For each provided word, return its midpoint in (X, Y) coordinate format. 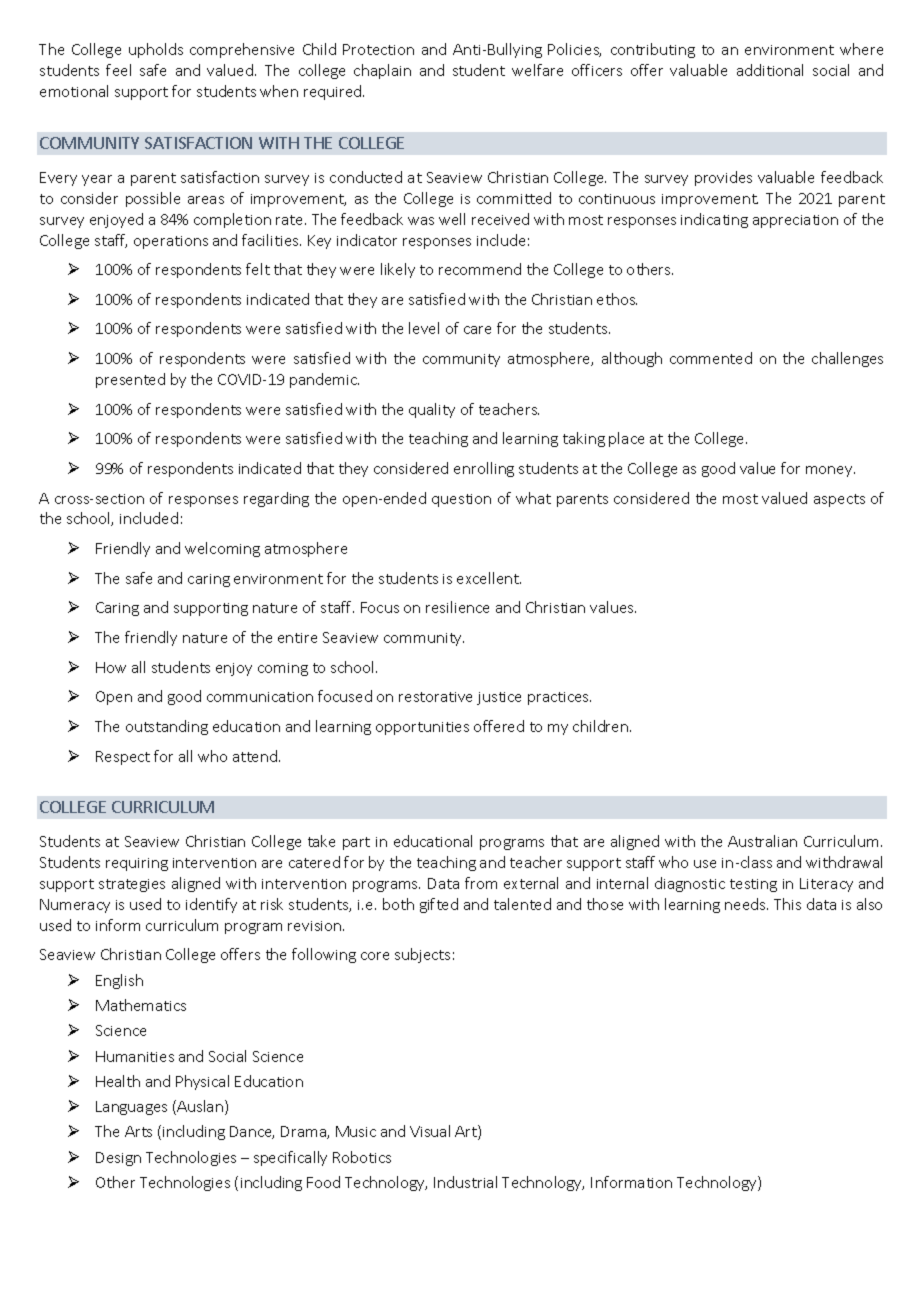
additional (770, 70)
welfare (537, 70)
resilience (457, 607)
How (111, 667)
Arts (138, 1131)
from (481, 883)
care (477, 330)
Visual (430, 1131)
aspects (839, 500)
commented (711, 358)
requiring (137, 864)
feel (118, 70)
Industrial (465, 1182)
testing (753, 885)
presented (130, 380)
